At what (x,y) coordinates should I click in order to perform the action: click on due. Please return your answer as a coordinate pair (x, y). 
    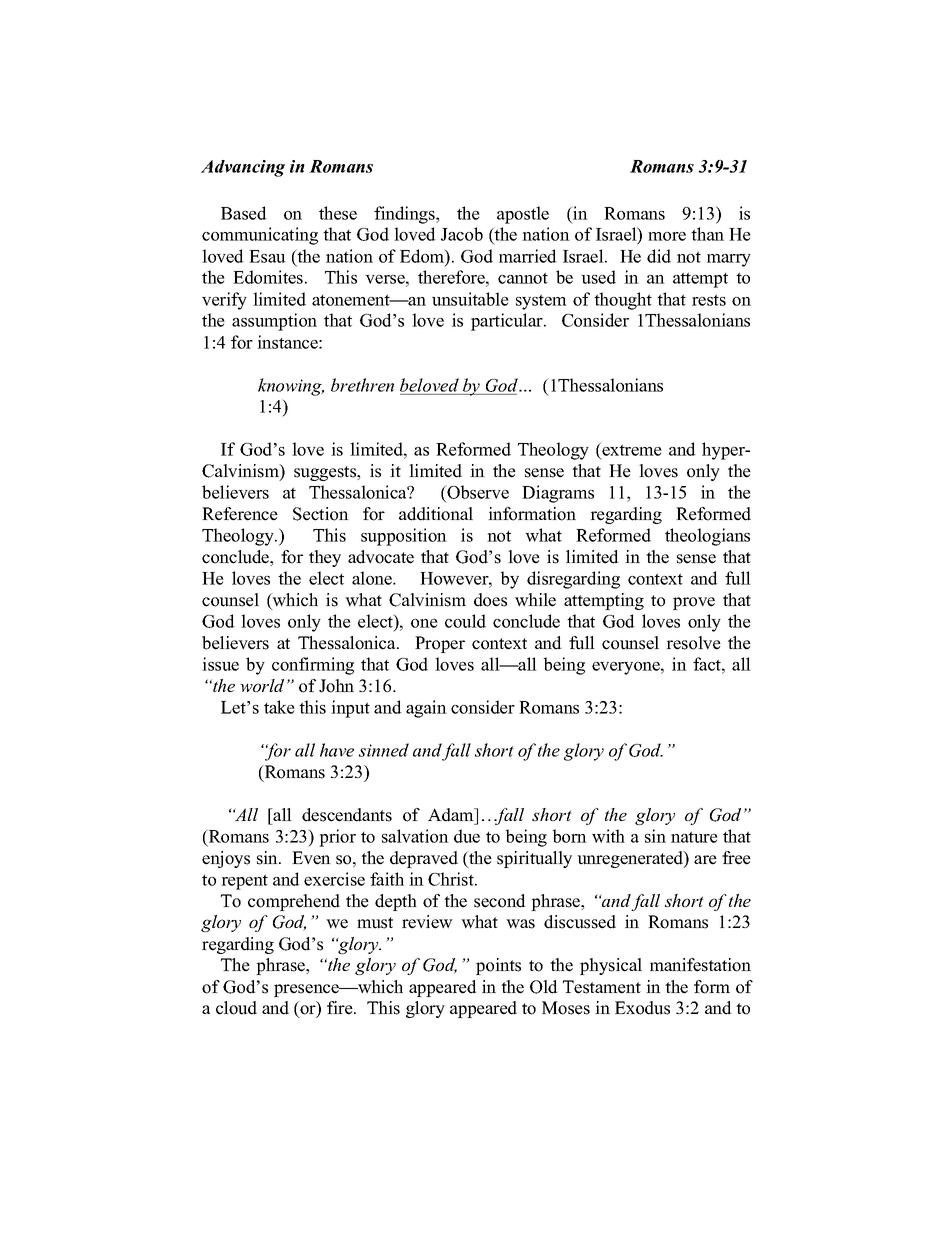
    Looking at the image, I should click on (467, 836).
